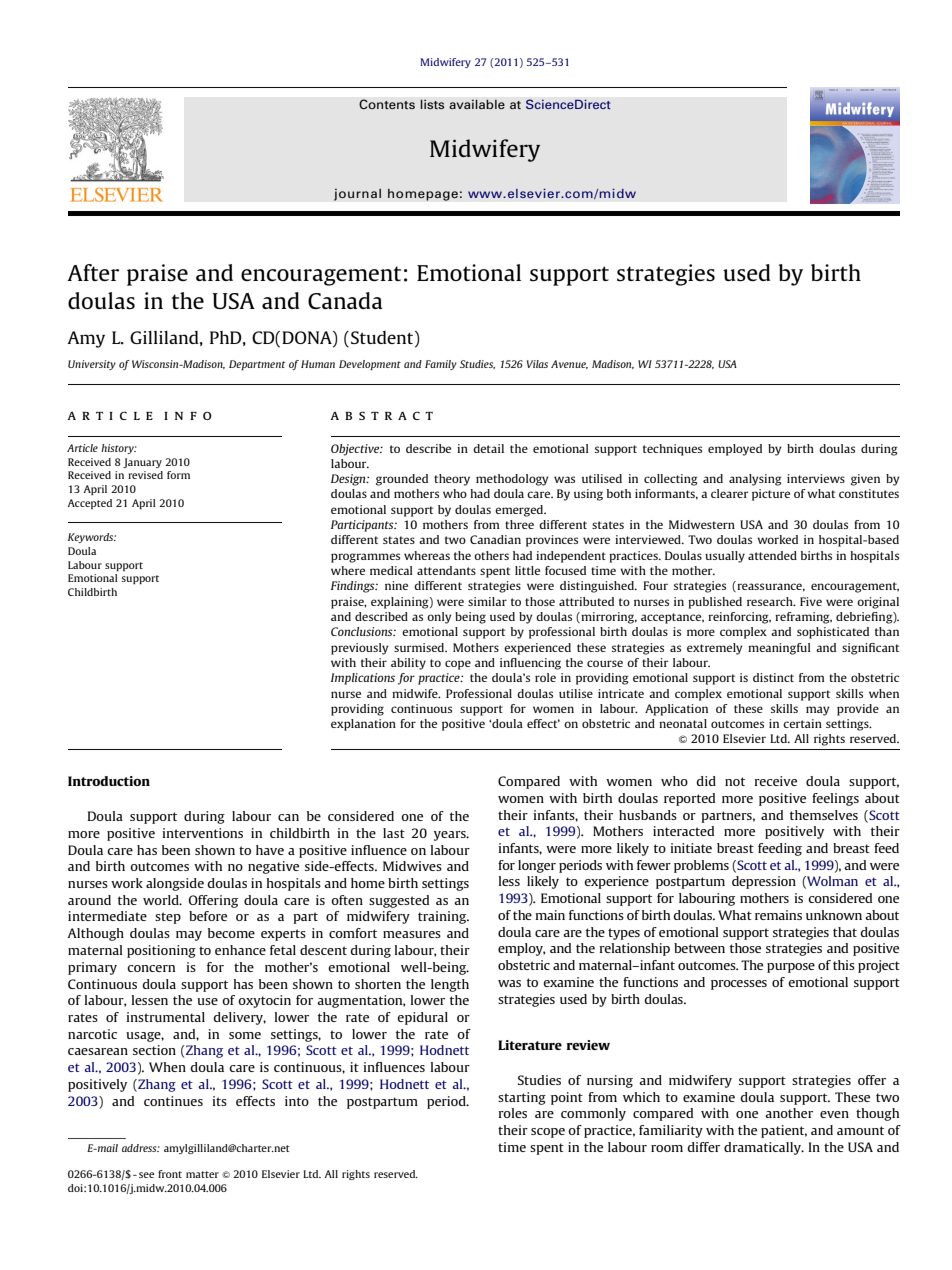 This screenshot has width=952, height=1270. I want to click on University, so click(92, 365).
